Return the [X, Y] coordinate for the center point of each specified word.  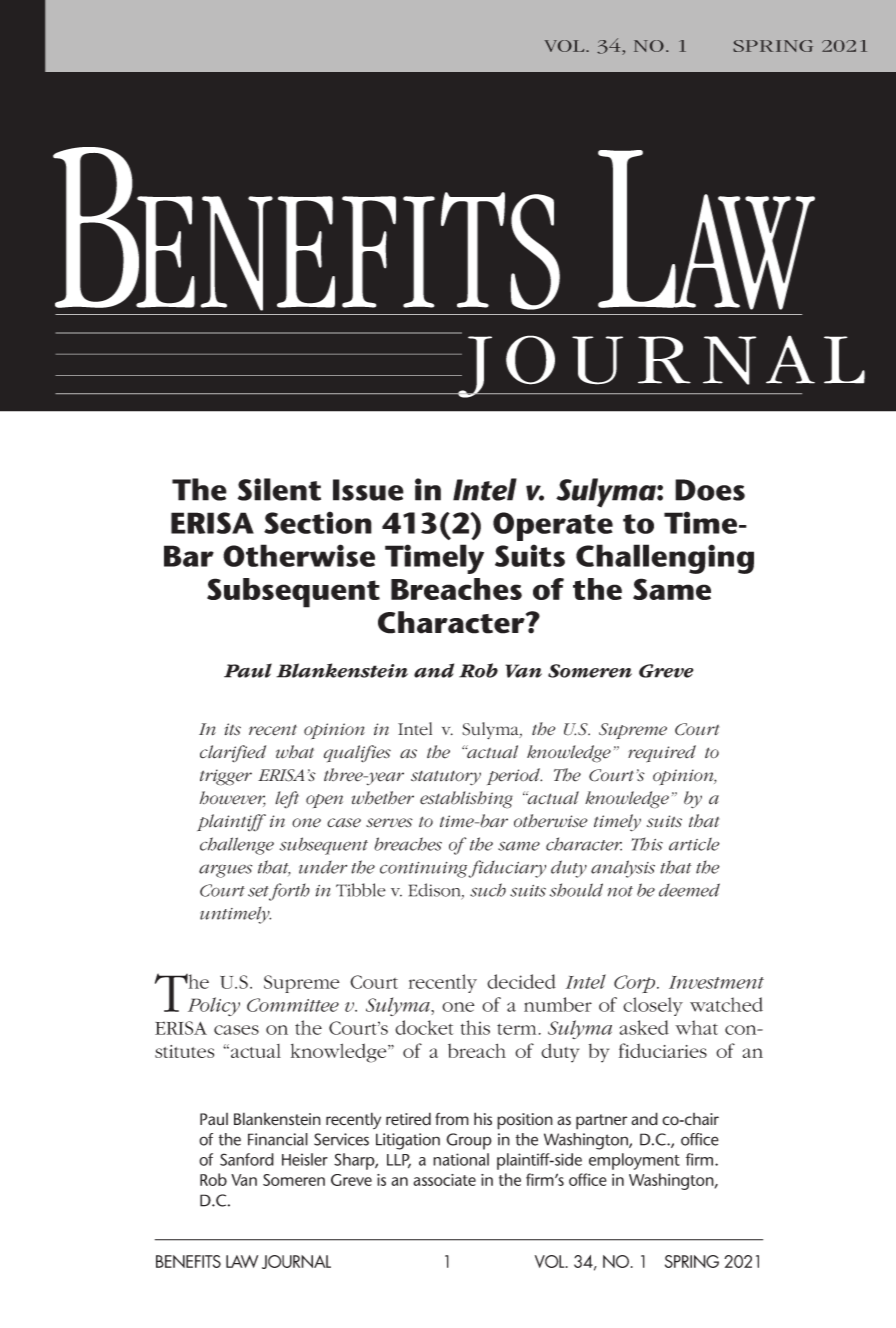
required [662, 754]
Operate [553, 526]
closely [653, 1006]
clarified [233, 753]
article [694, 844]
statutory [446, 778]
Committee [293, 1005]
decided [521, 981]
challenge [237, 846]
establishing [466, 800]
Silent [279, 489]
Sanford [247, 1159]
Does [710, 490]
